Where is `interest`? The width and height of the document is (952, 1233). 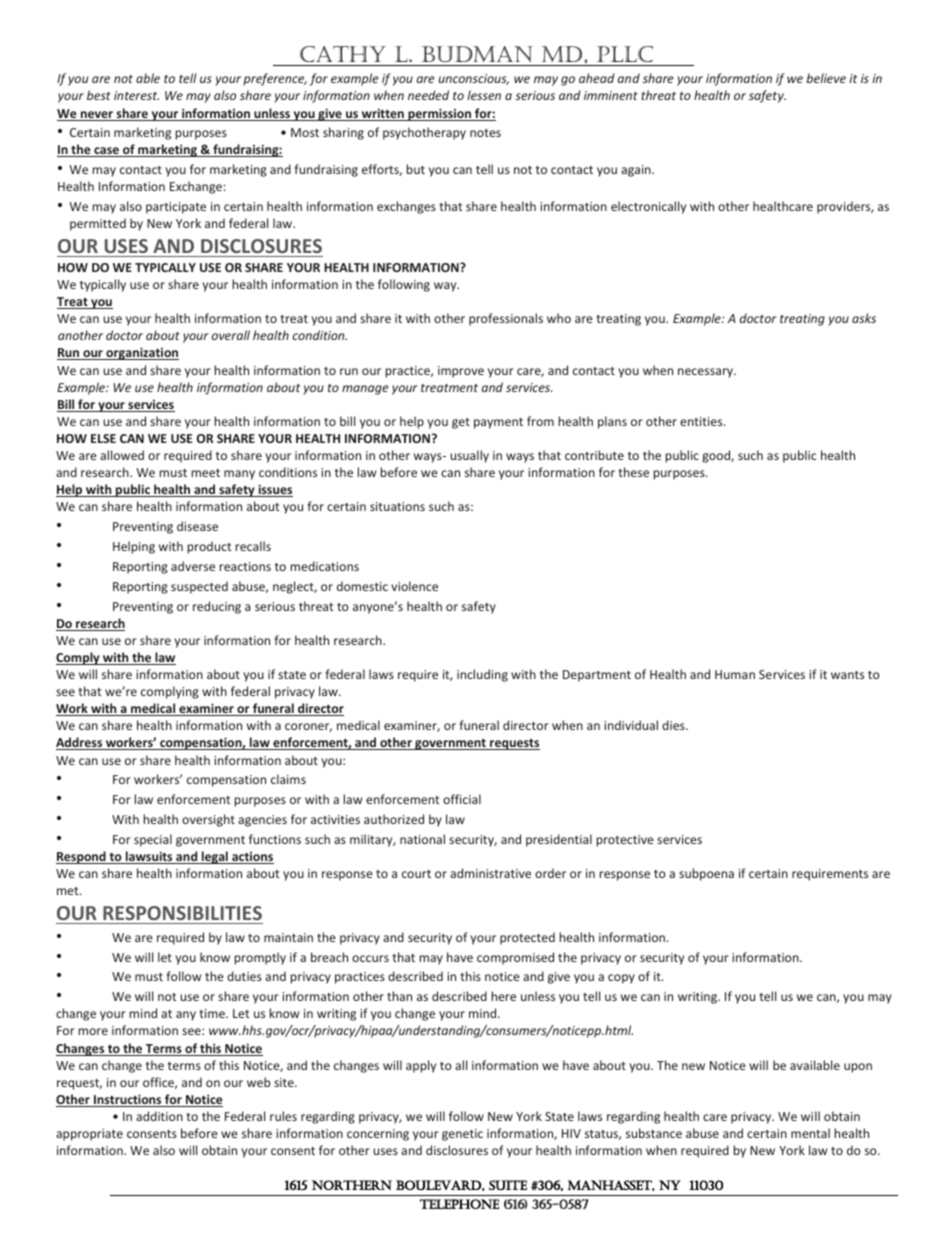
interest is located at coordinates (136, 95).
